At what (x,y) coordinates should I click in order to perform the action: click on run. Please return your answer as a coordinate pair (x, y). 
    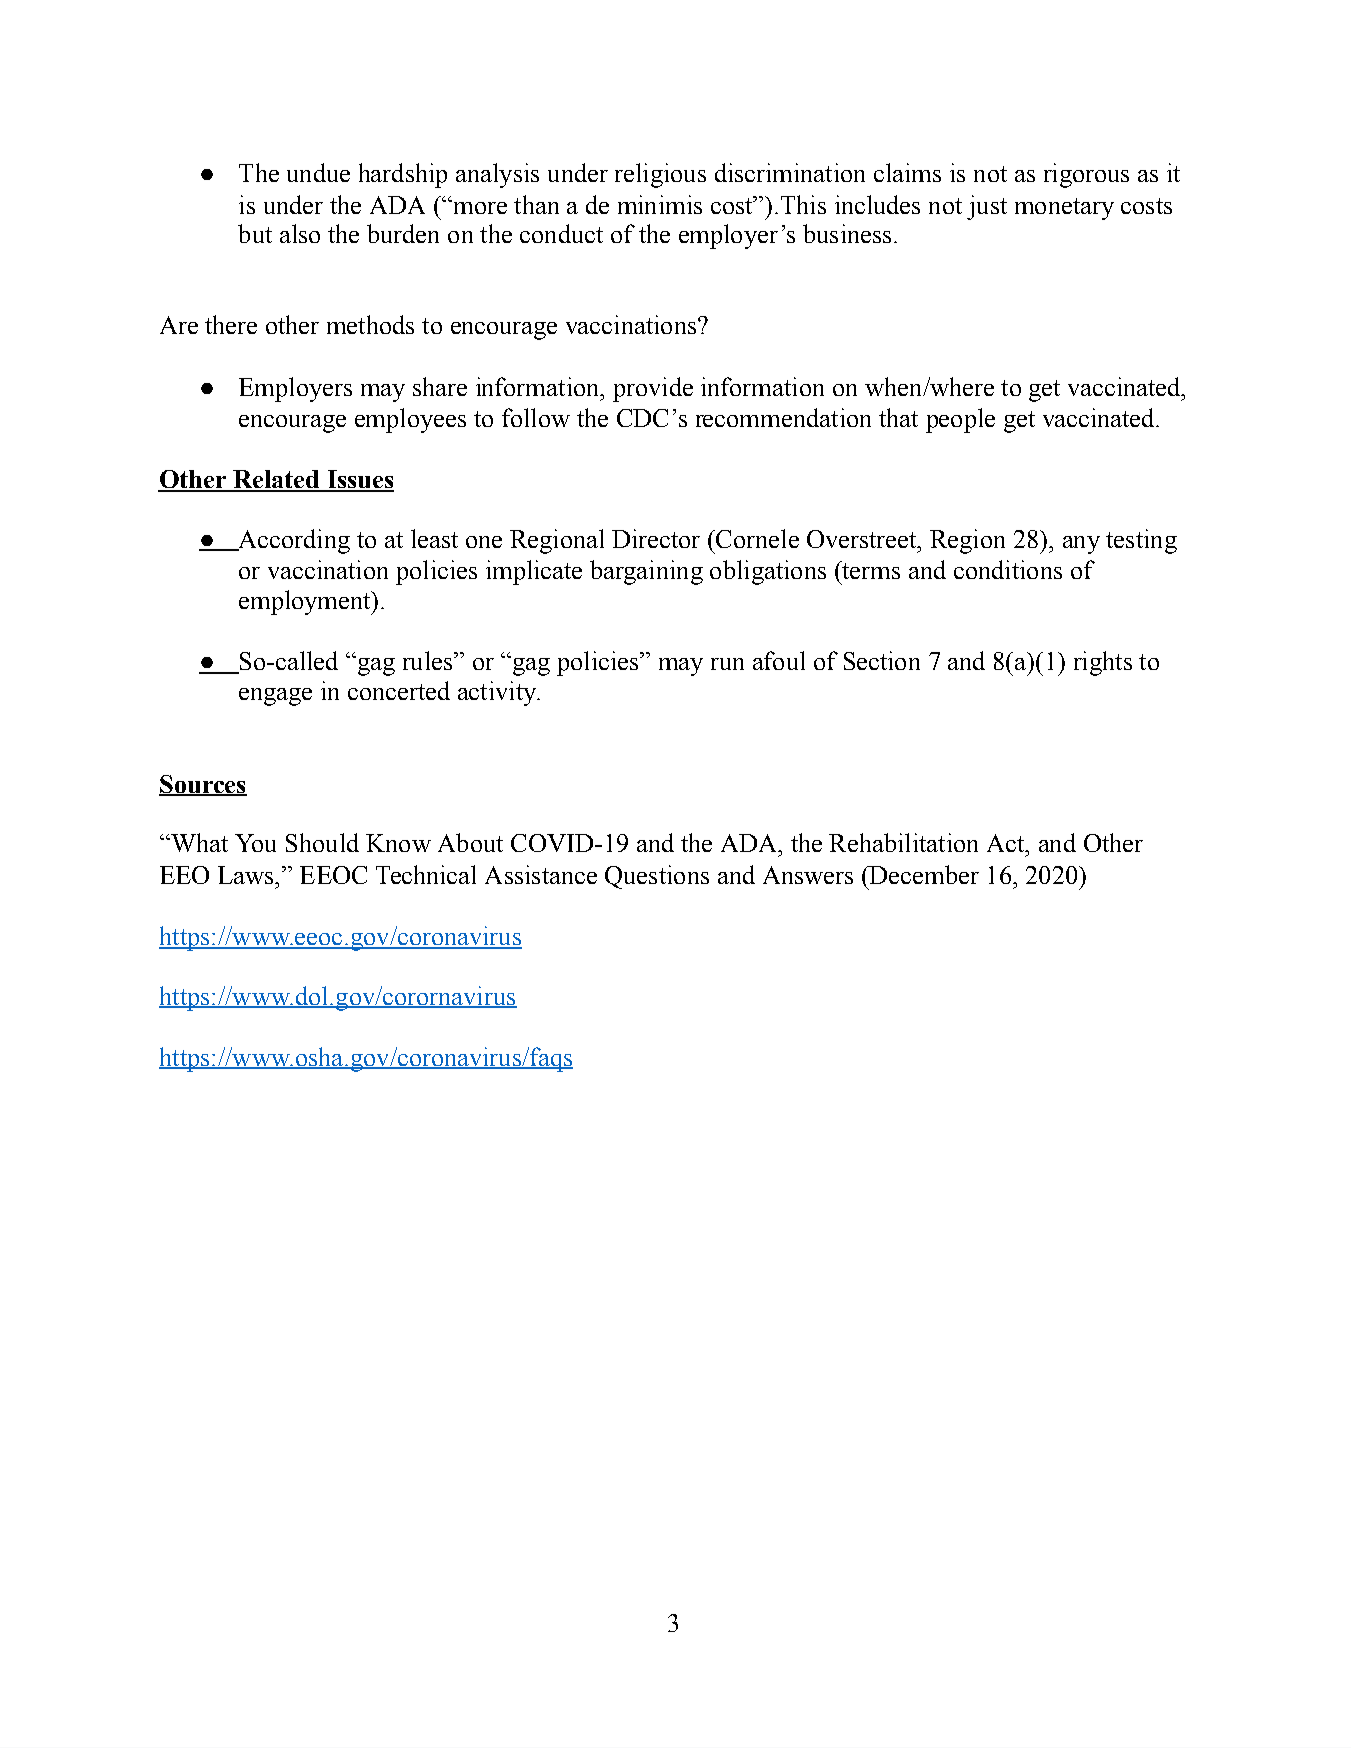
    Looking at the image, I should click on (727, 664).
